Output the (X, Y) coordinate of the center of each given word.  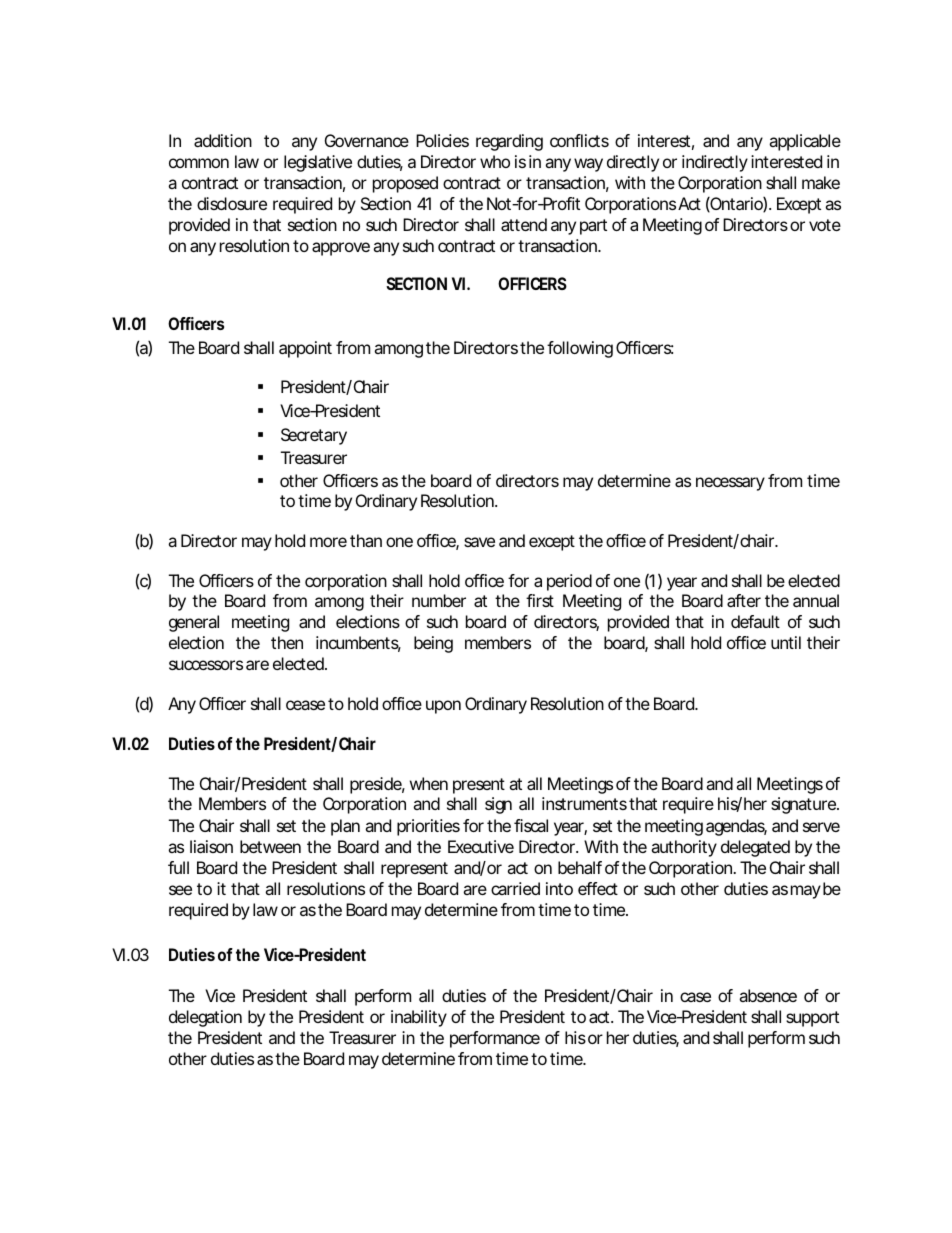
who (495, 161)
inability (419, 1018)
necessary (730, 484)
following (580, 349)
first (540, 600)
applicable (805, 142)
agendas (736, 827)
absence (768, 995)
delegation (205, 1018)
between (270, 846)
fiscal (531, 825)
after (744, 600)
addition (223, 140)
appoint (305, 349)
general (194, 623)
